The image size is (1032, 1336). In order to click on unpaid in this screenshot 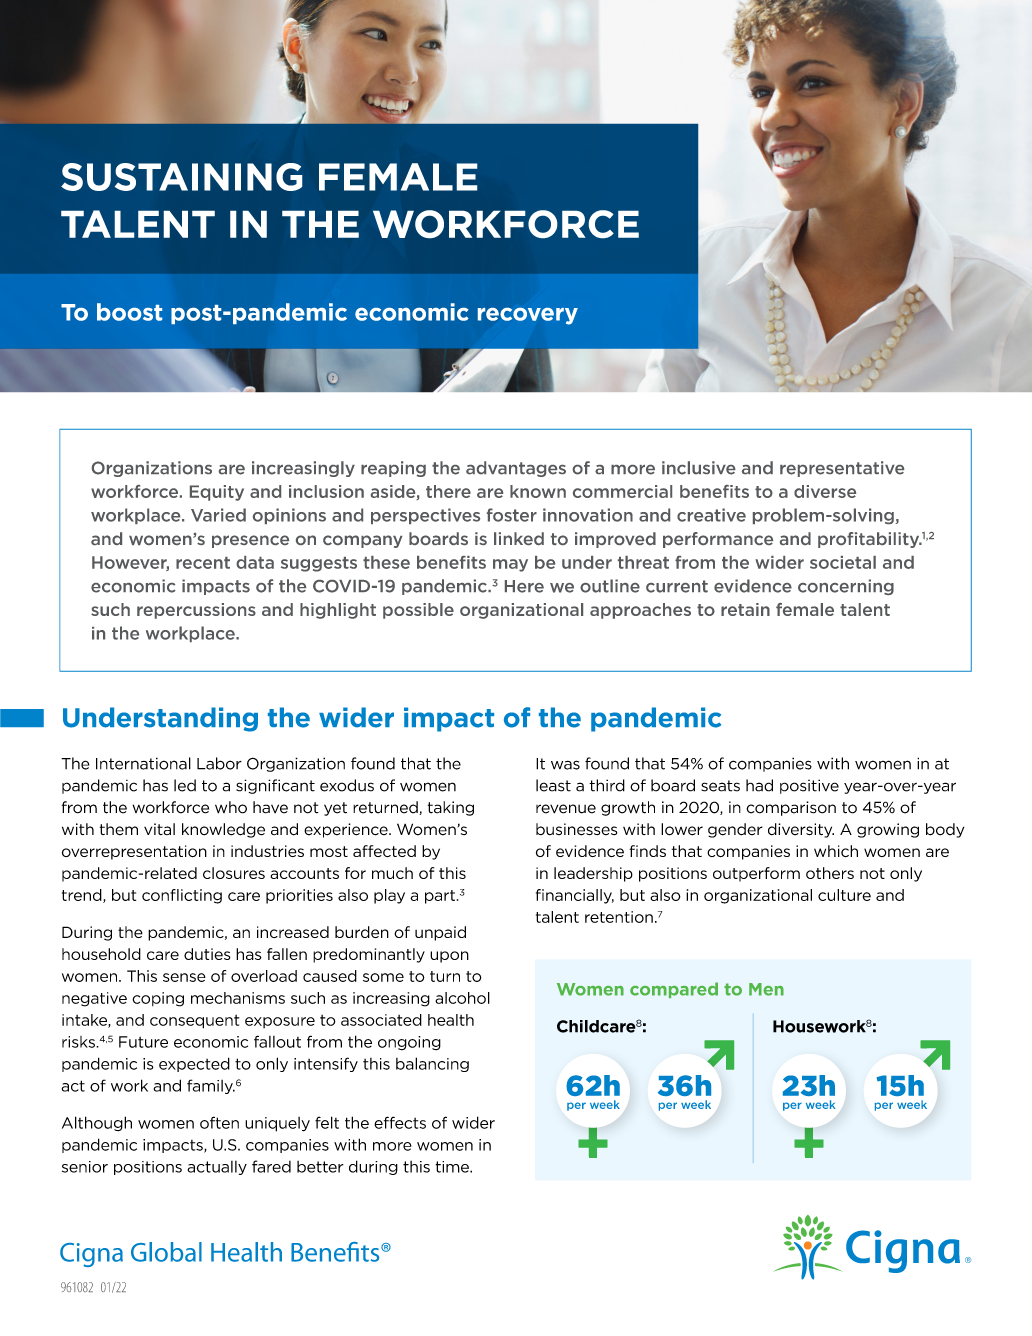, I will do `click(440, 933)`.
